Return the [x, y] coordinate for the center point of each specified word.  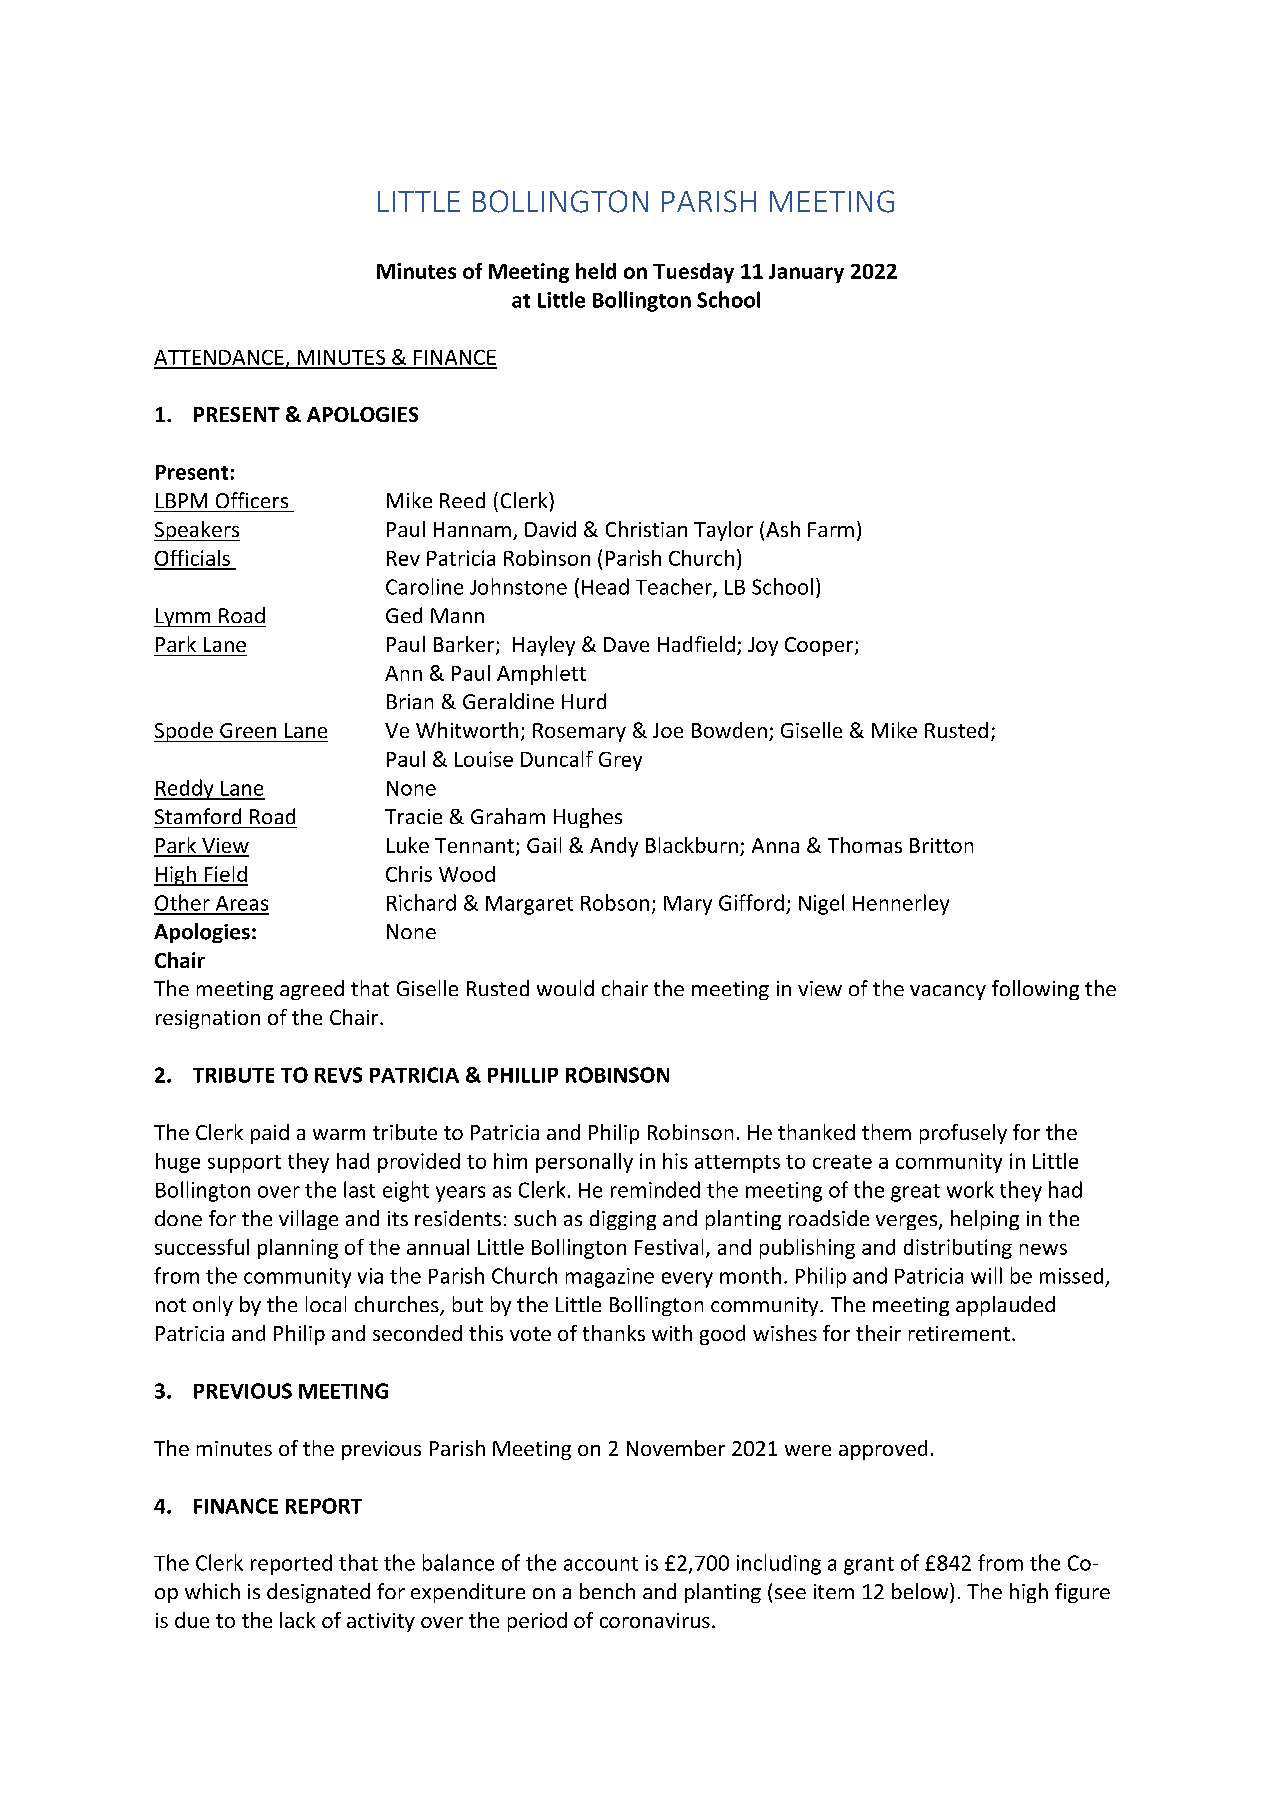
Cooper [820, 646]
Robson [615, 902]
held [596, 271]
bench [607, 1591]
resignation [208, 1019]
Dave [626, 644]
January [806, 273]
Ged [404, 615]
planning [298, 1249]
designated [318, 1593]
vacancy [948, 992]
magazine [610, 1278]
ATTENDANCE [220, 359]
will [986, 1275]
